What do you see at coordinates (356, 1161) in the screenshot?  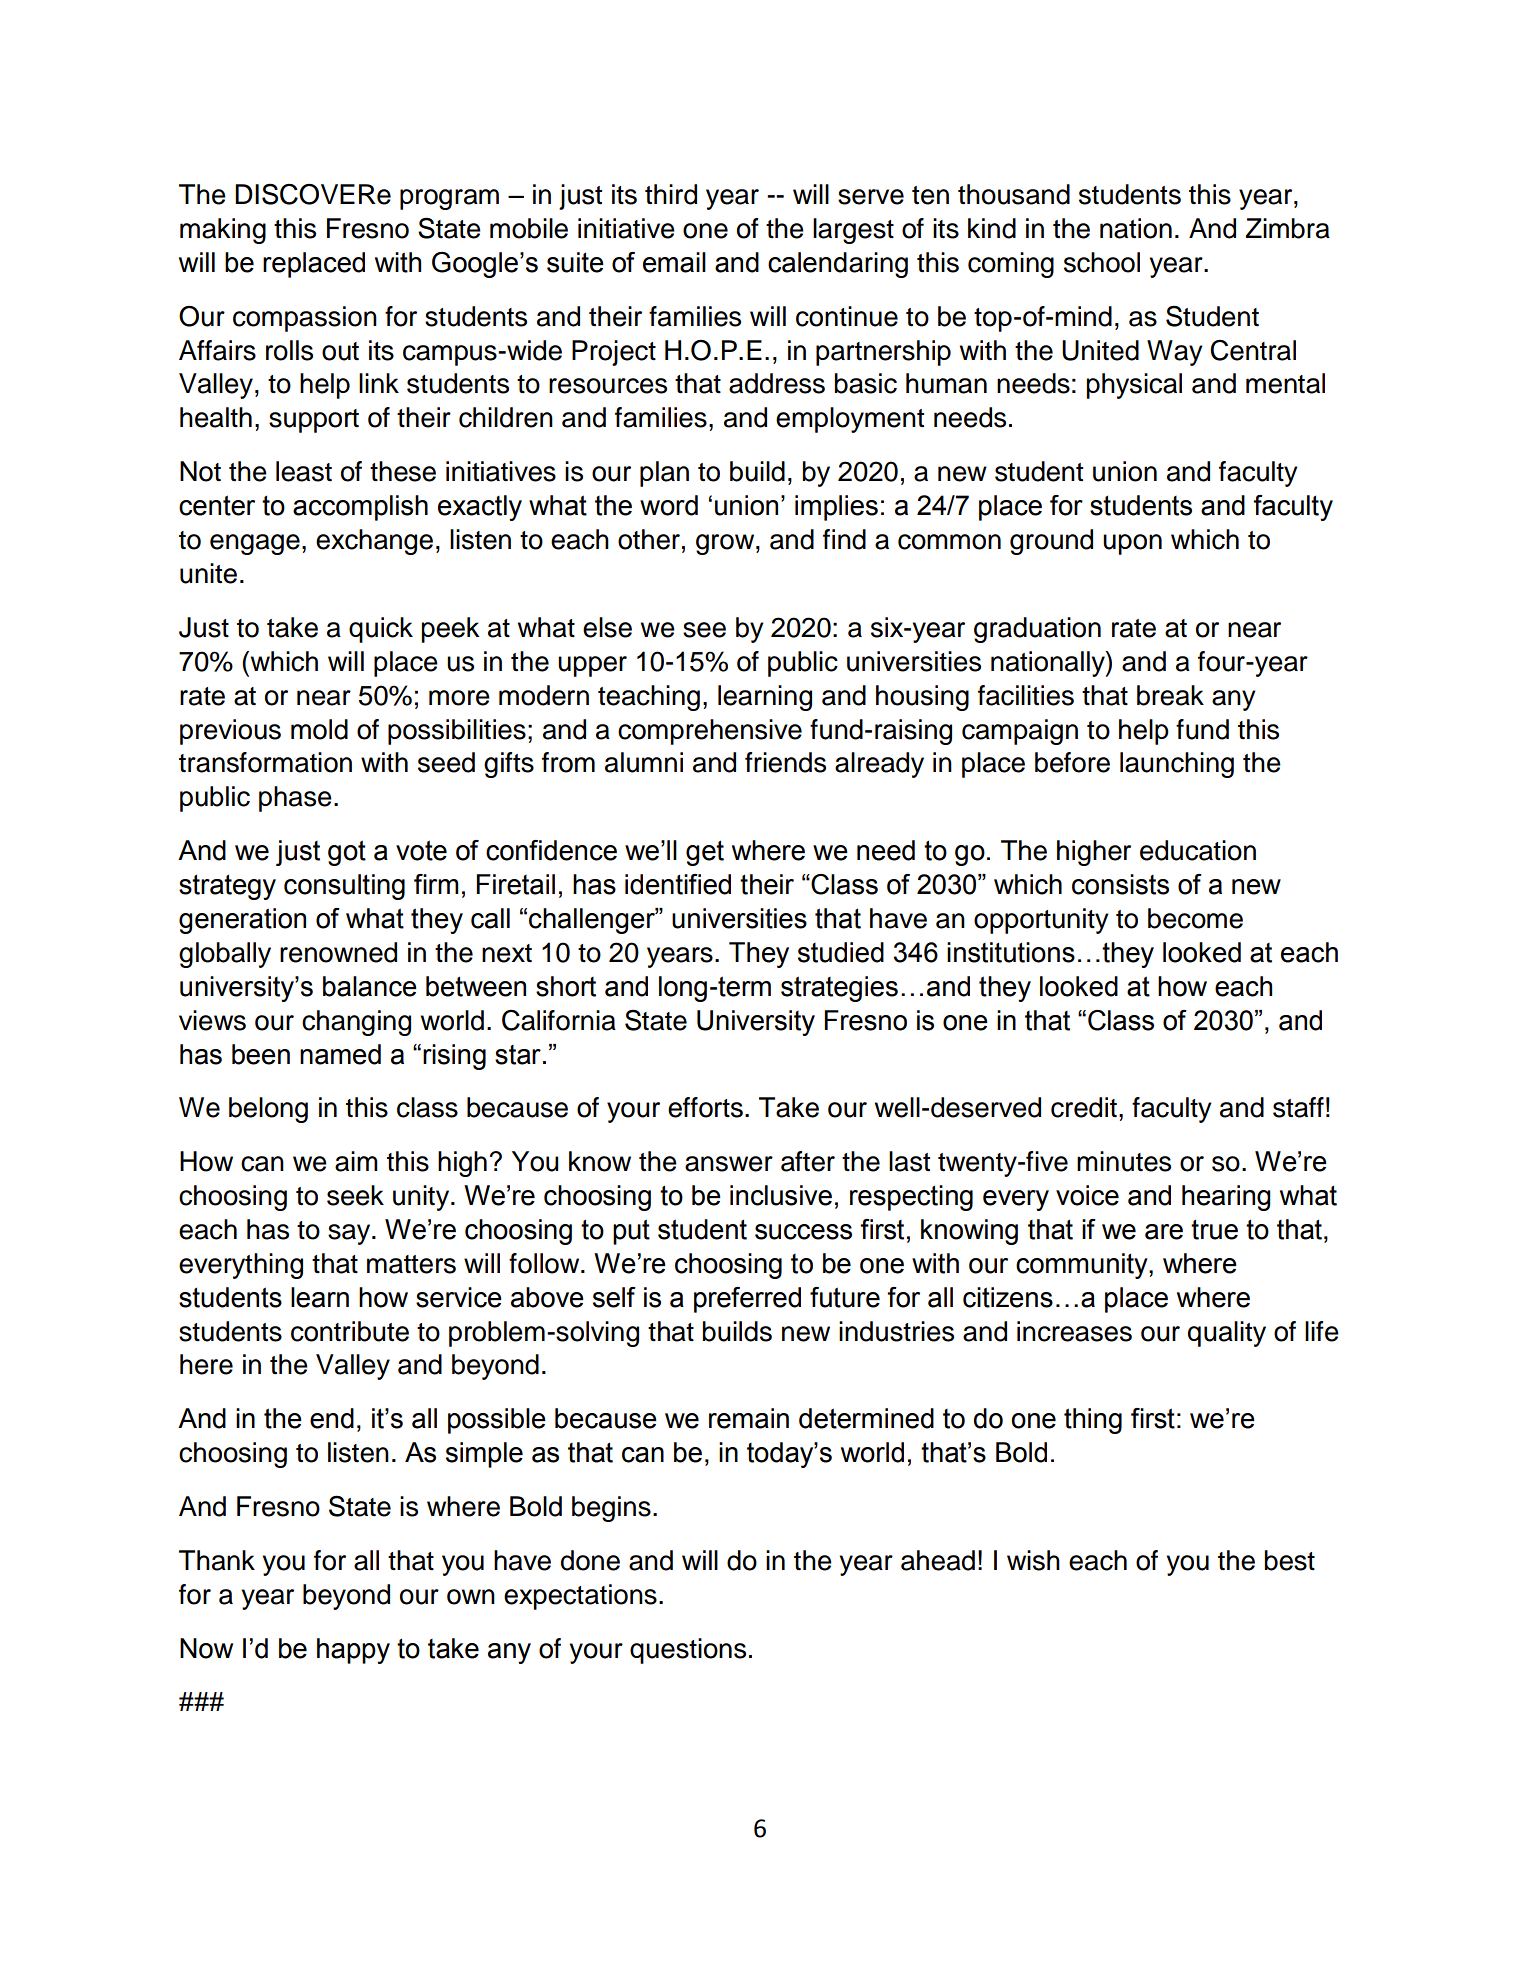 I see `aim` at bounding box center [356, 1161].
